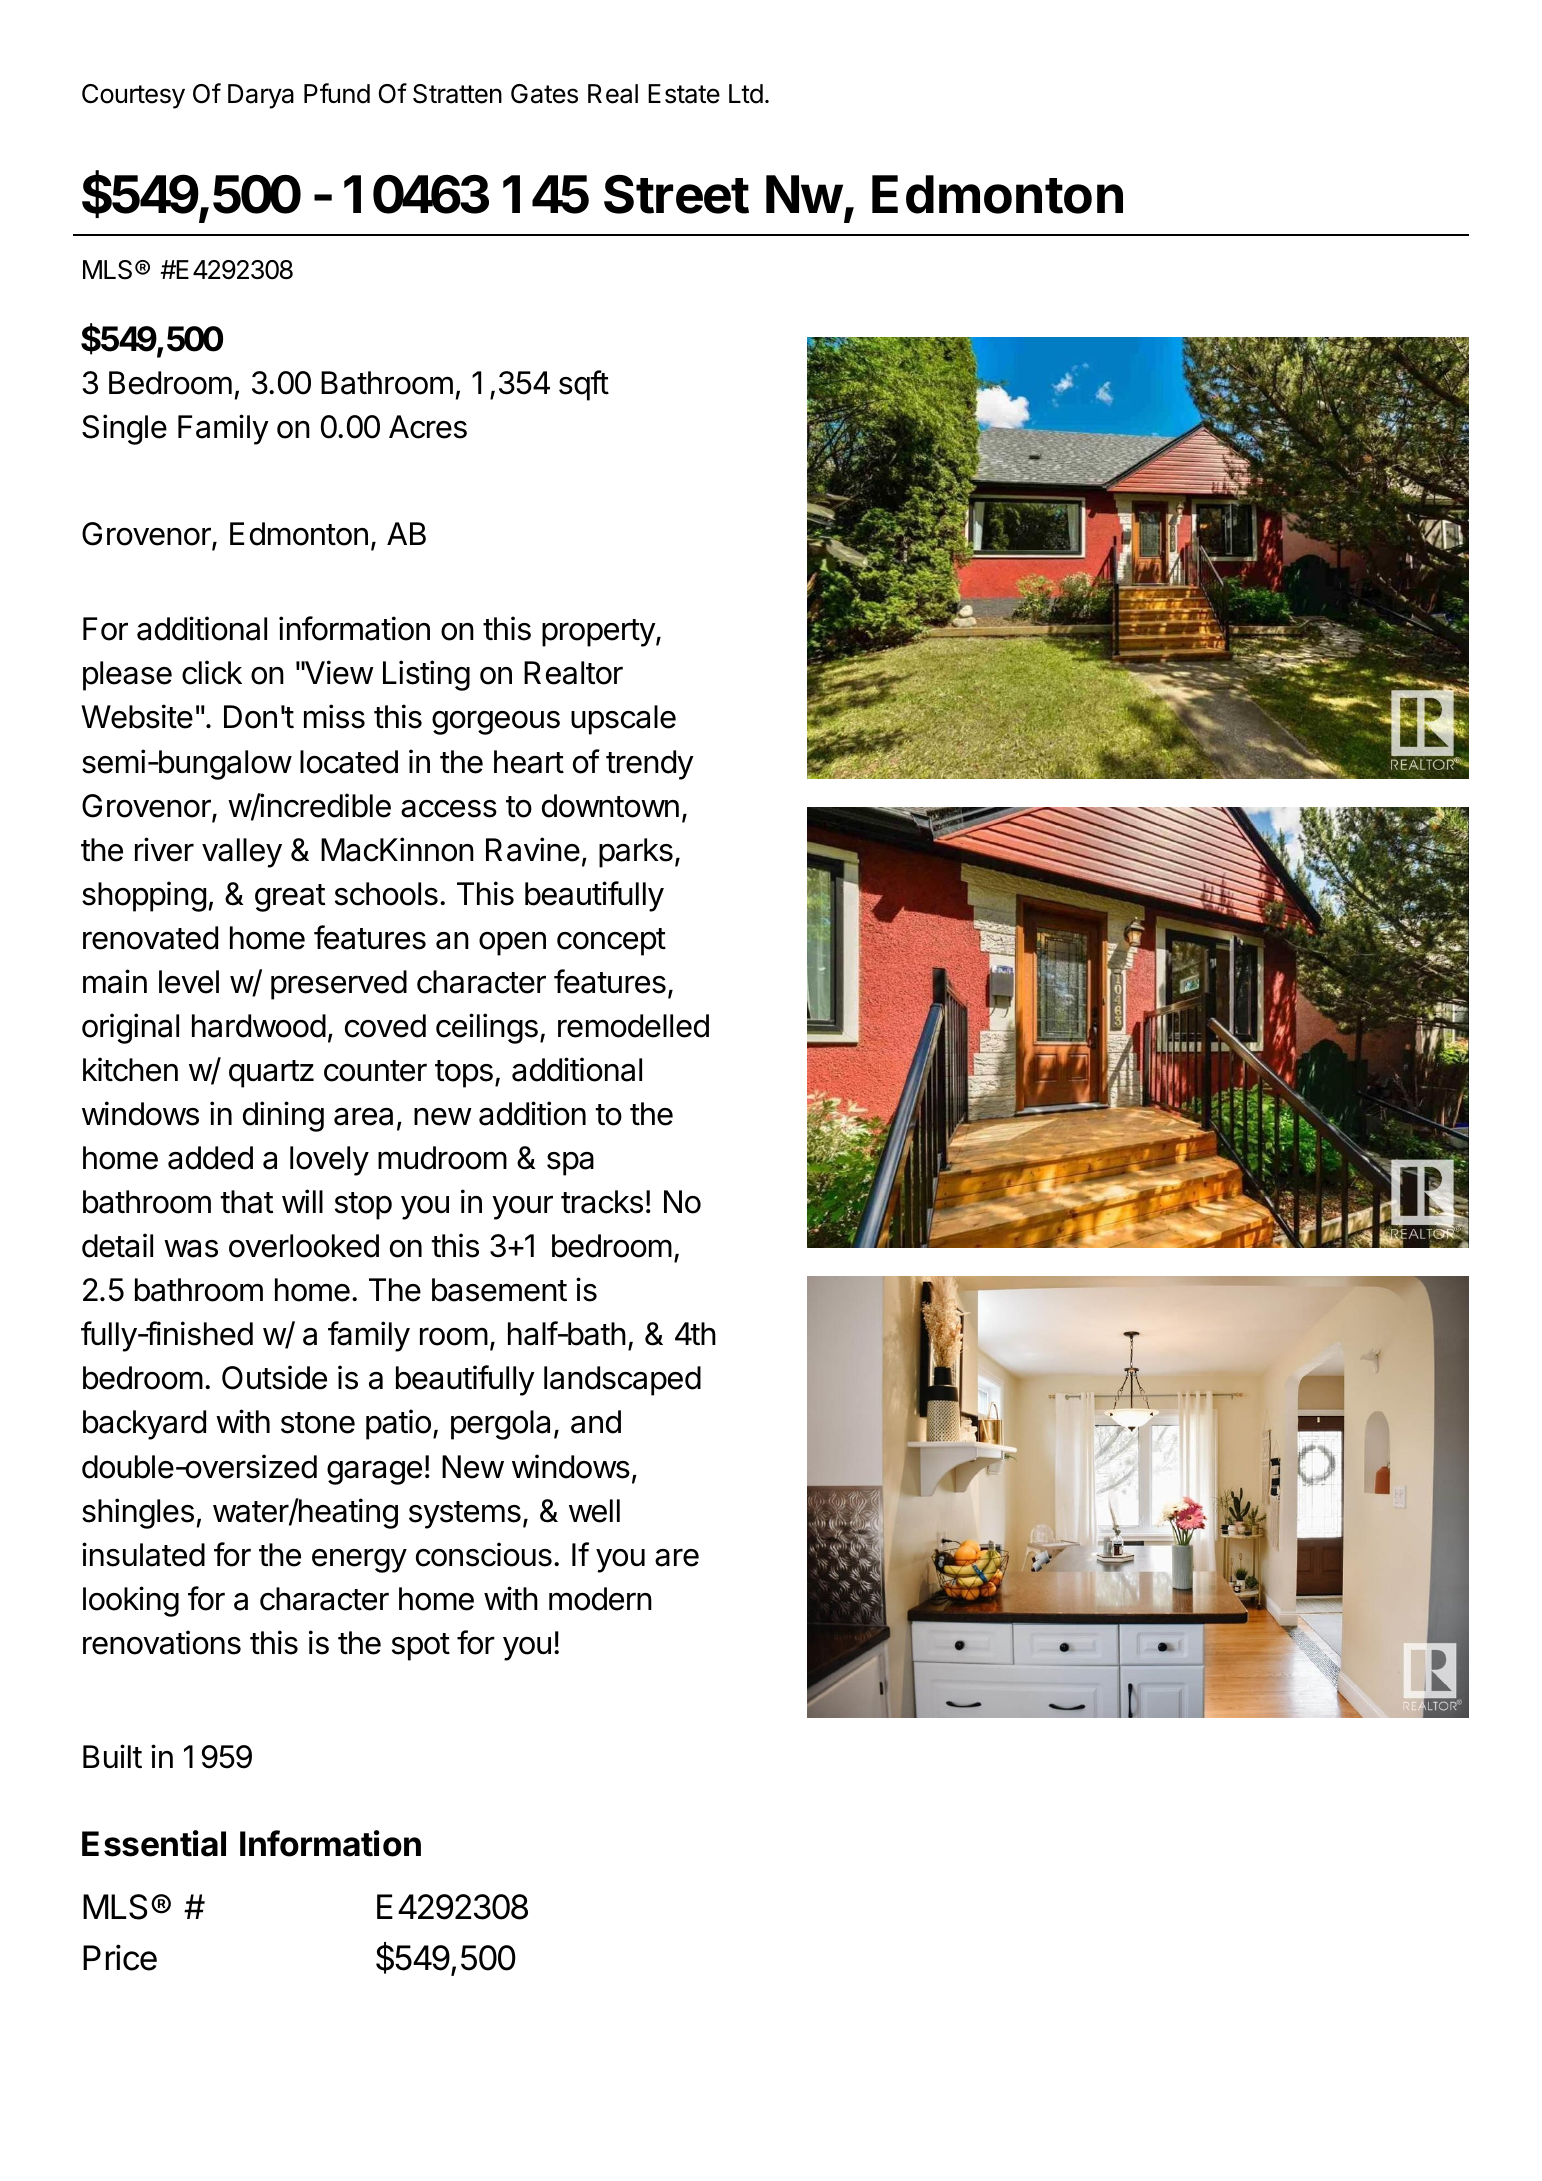 Image resolution: width=1542 pixels, height=2181 pixels. Describe the element at coordinates (600, 1599) in the screenshot. I see `modern` at that location.
